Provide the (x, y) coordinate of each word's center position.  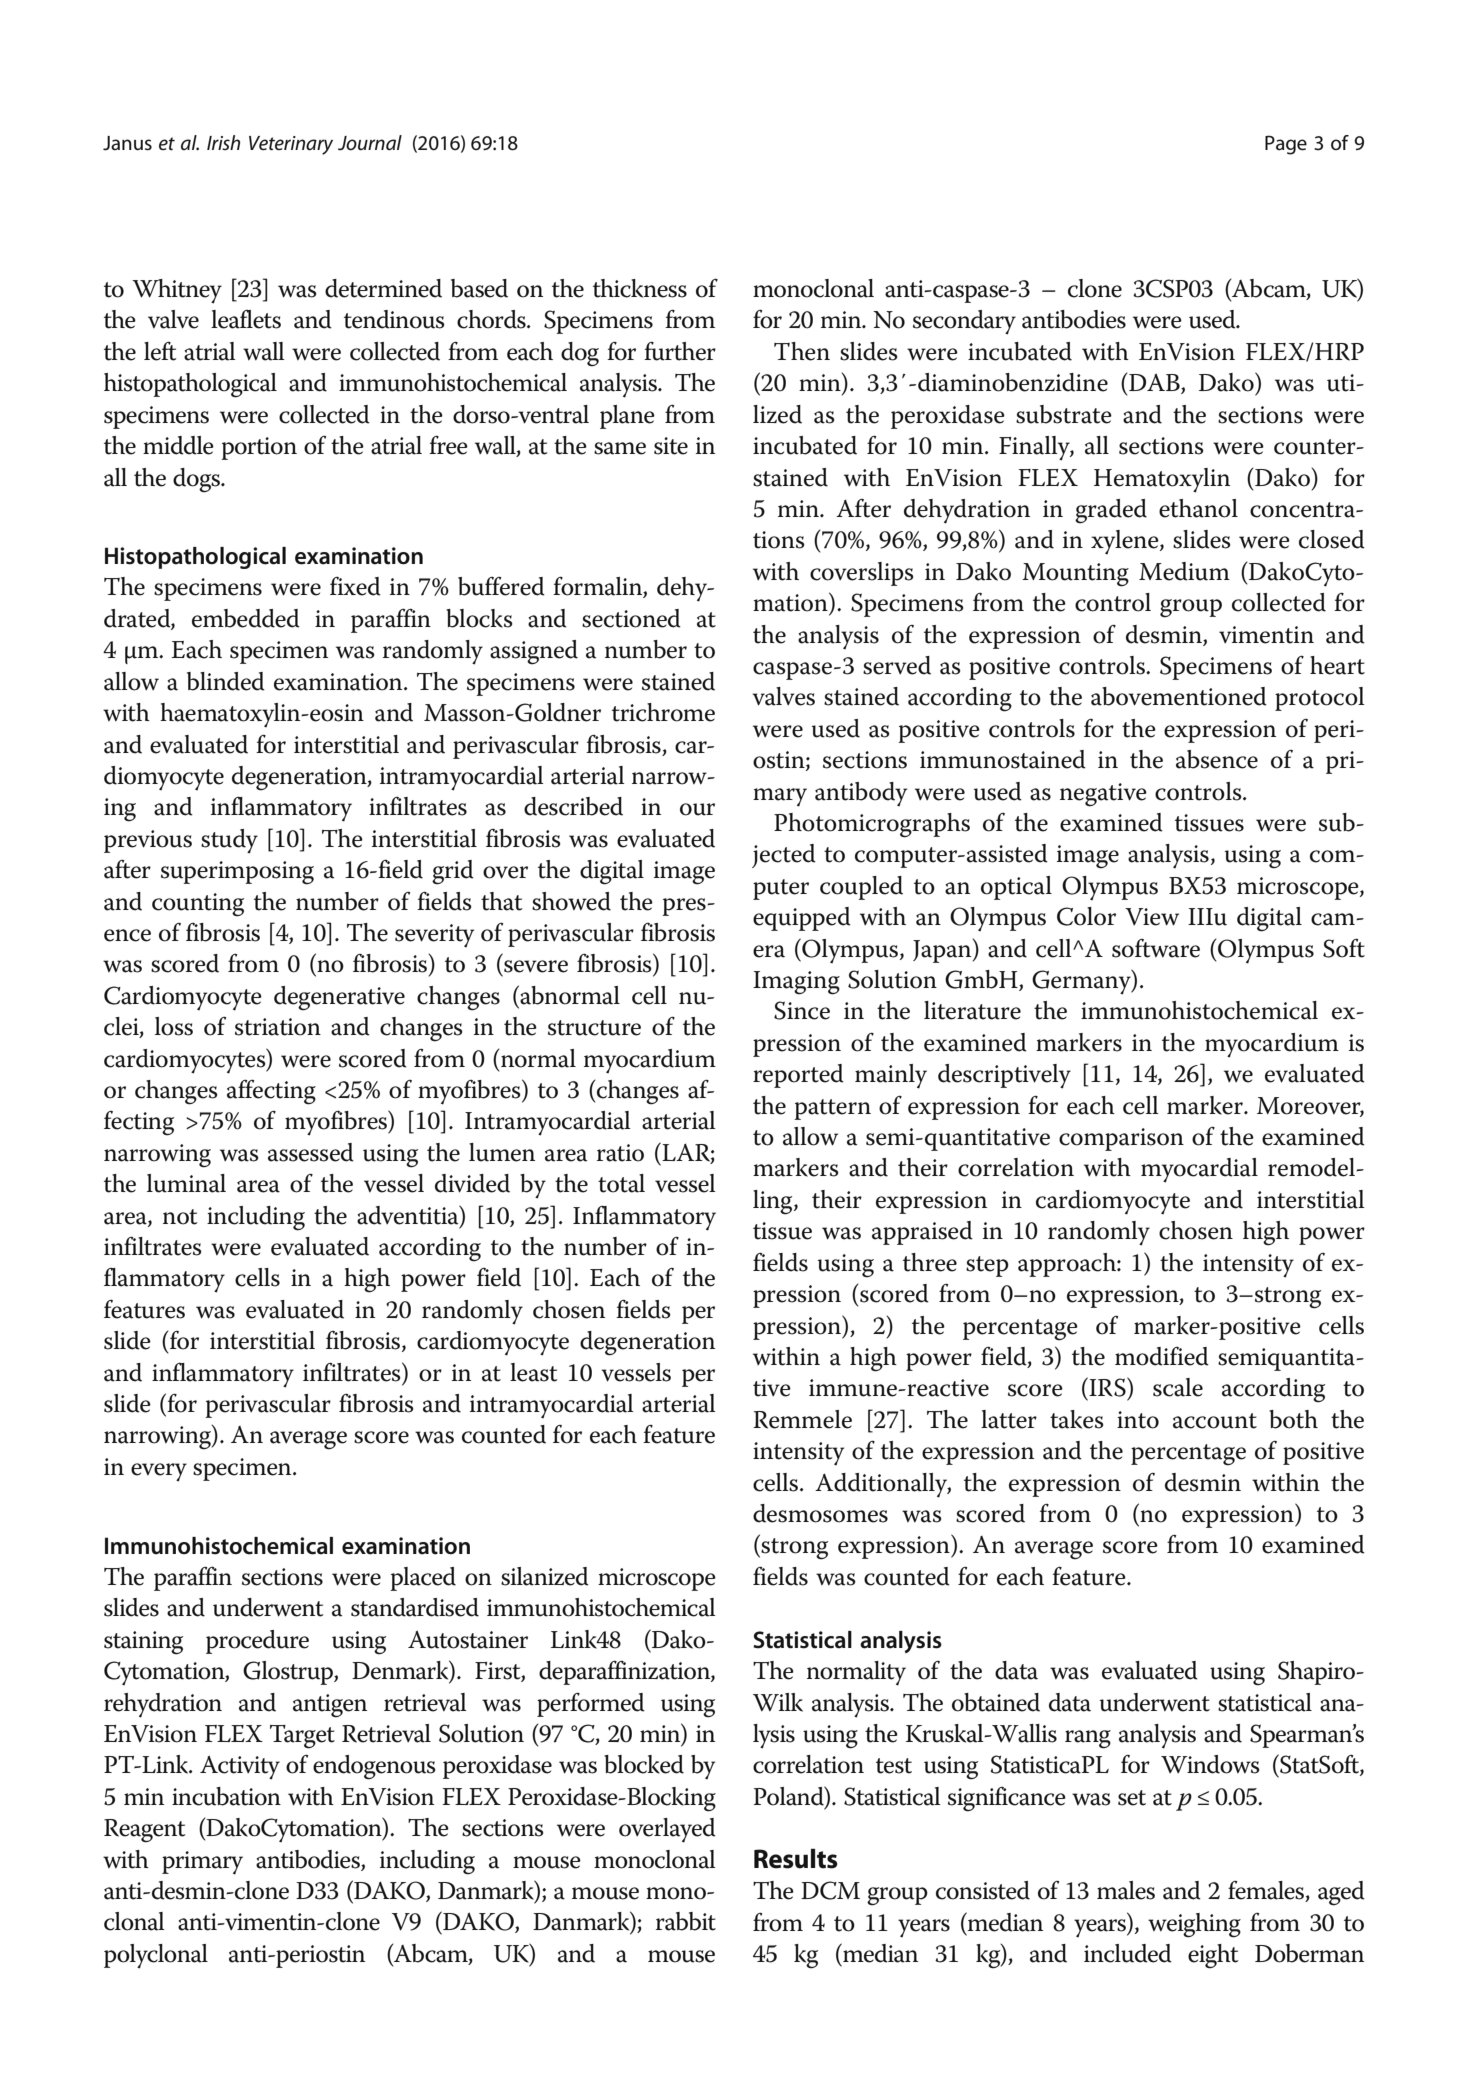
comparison (1121, 1139)
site (671, 446)
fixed (355, 586)
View (1152, 917)
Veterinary (291, 145)
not (180, 1217)
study (229, 841)
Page (1286, 145)
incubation (226, 1796)
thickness (640, 288)
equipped (802, 919)
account (1215, 1421)
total (621, 1183)
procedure (257, 1642)
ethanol (1198, 508)
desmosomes (820, 1513)
